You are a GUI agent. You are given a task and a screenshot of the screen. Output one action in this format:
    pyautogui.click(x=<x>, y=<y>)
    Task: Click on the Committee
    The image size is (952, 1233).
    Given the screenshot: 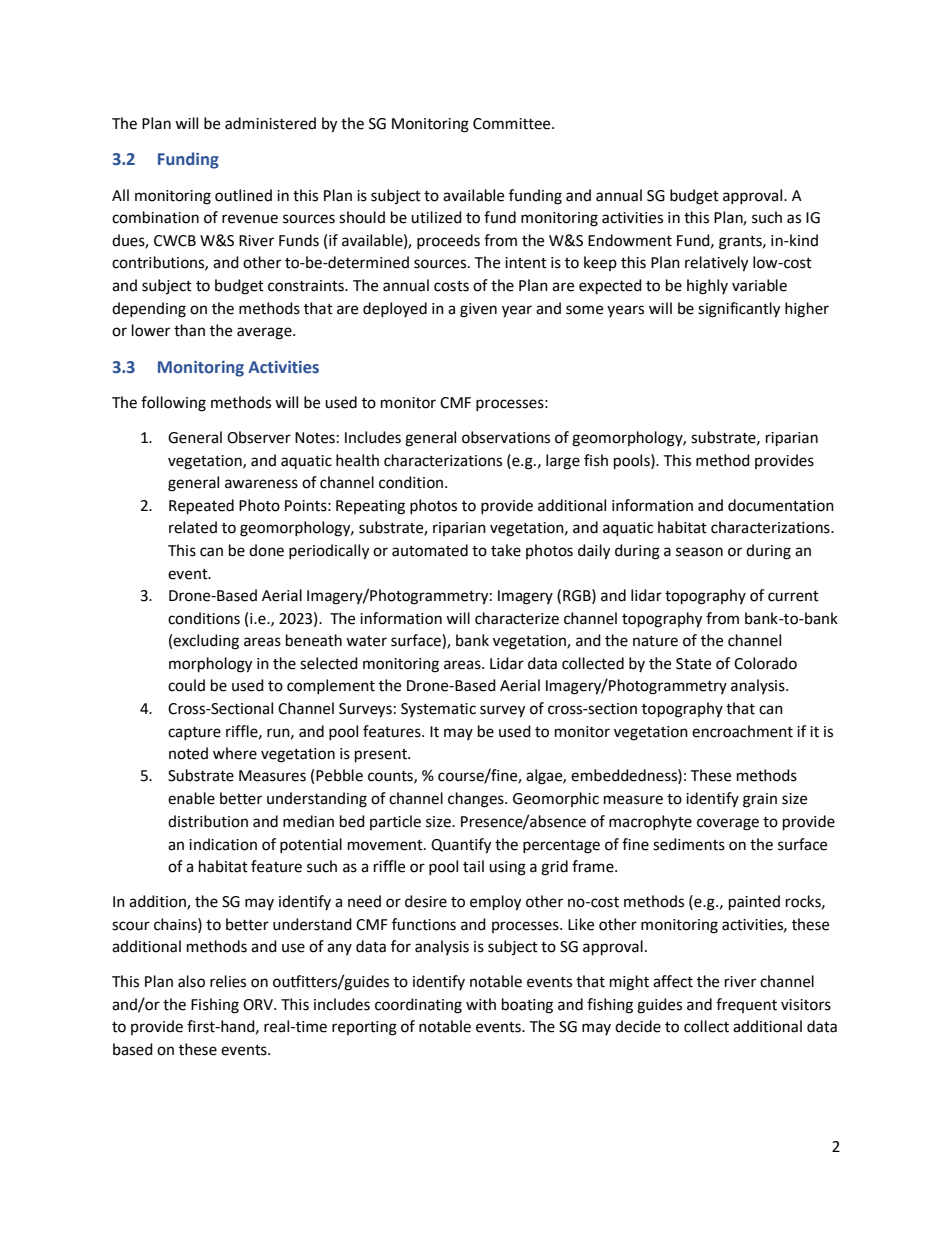 What is the action you would take?
    pyautogui.click(x=513, y=124)
